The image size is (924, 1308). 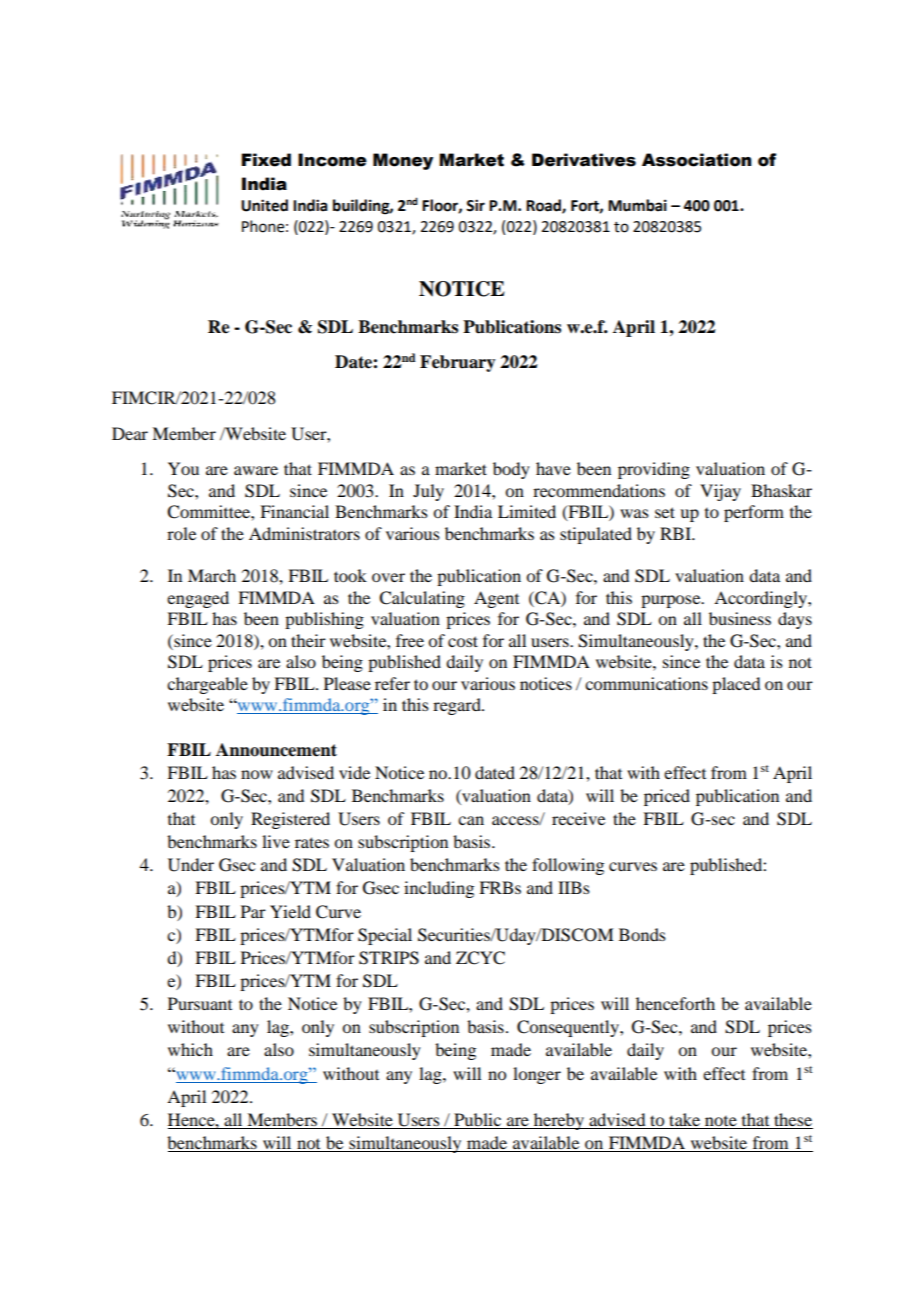 What do you see at coordinates (475, 205) in the image?
I see `Sir` at bounding box center [475, 205].
